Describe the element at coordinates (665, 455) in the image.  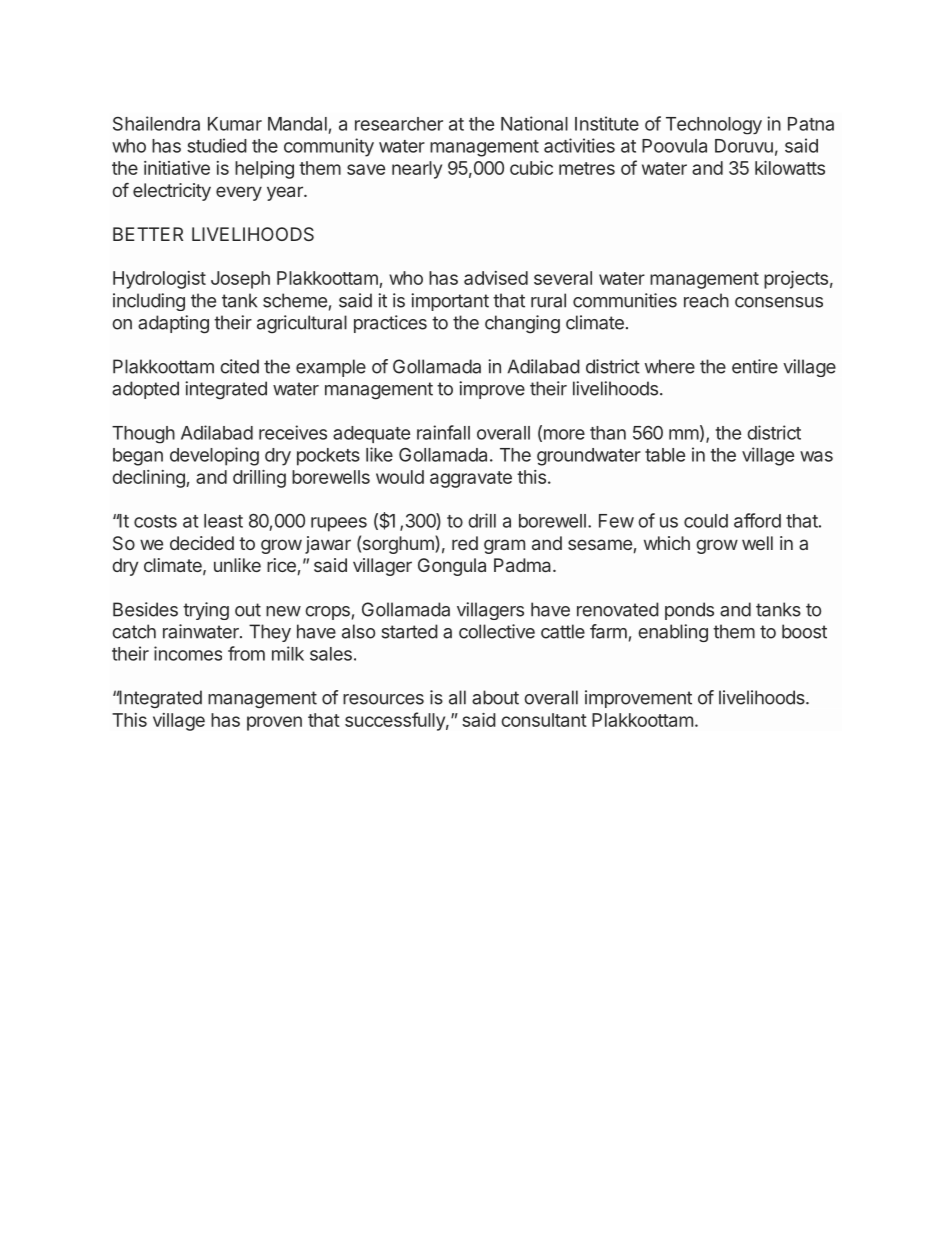
I see `table` at that location.
